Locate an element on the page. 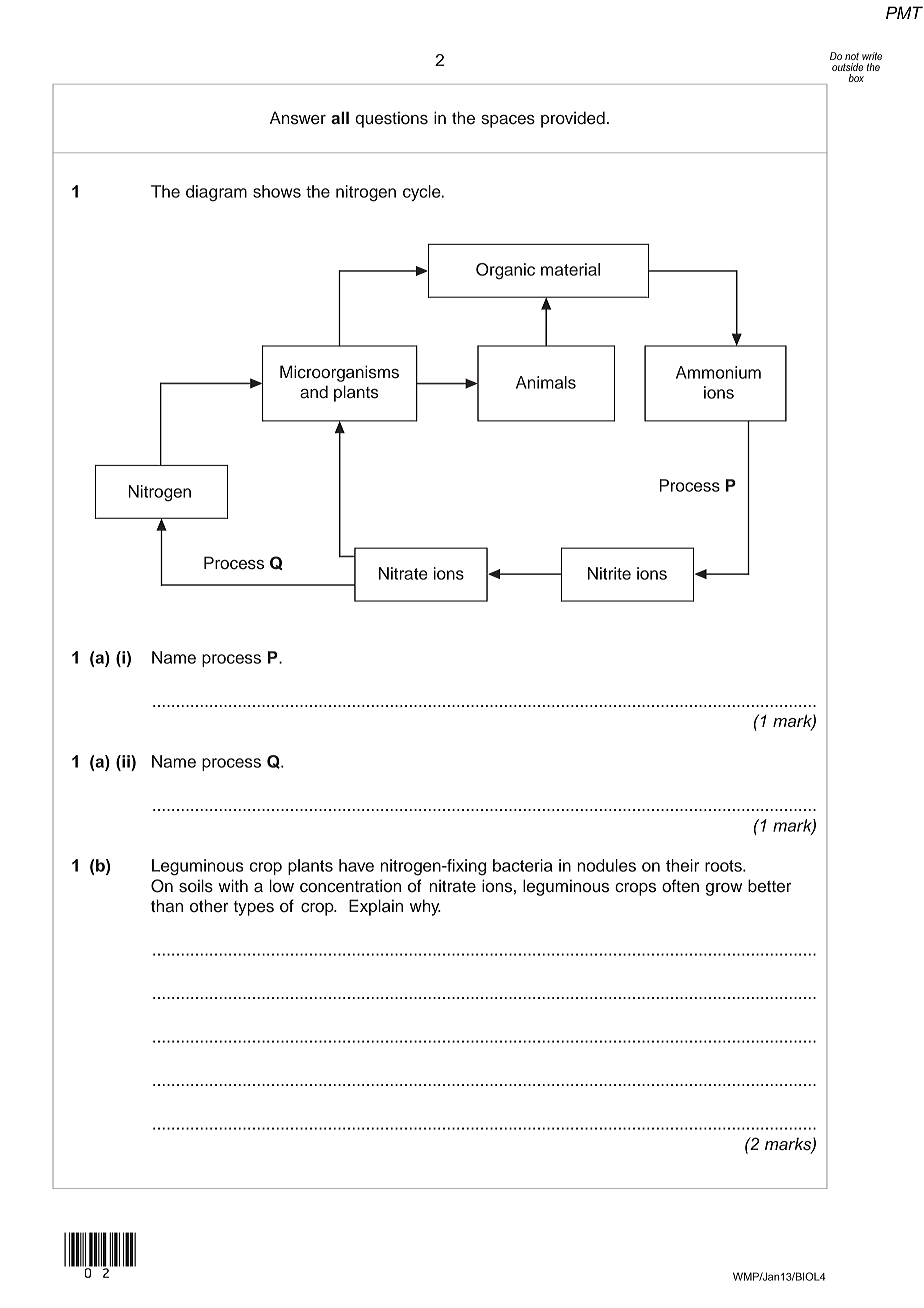 Image resolution: width=924 pixels, height=1308 pixels. Answer is located at coordinates (298, 118).
